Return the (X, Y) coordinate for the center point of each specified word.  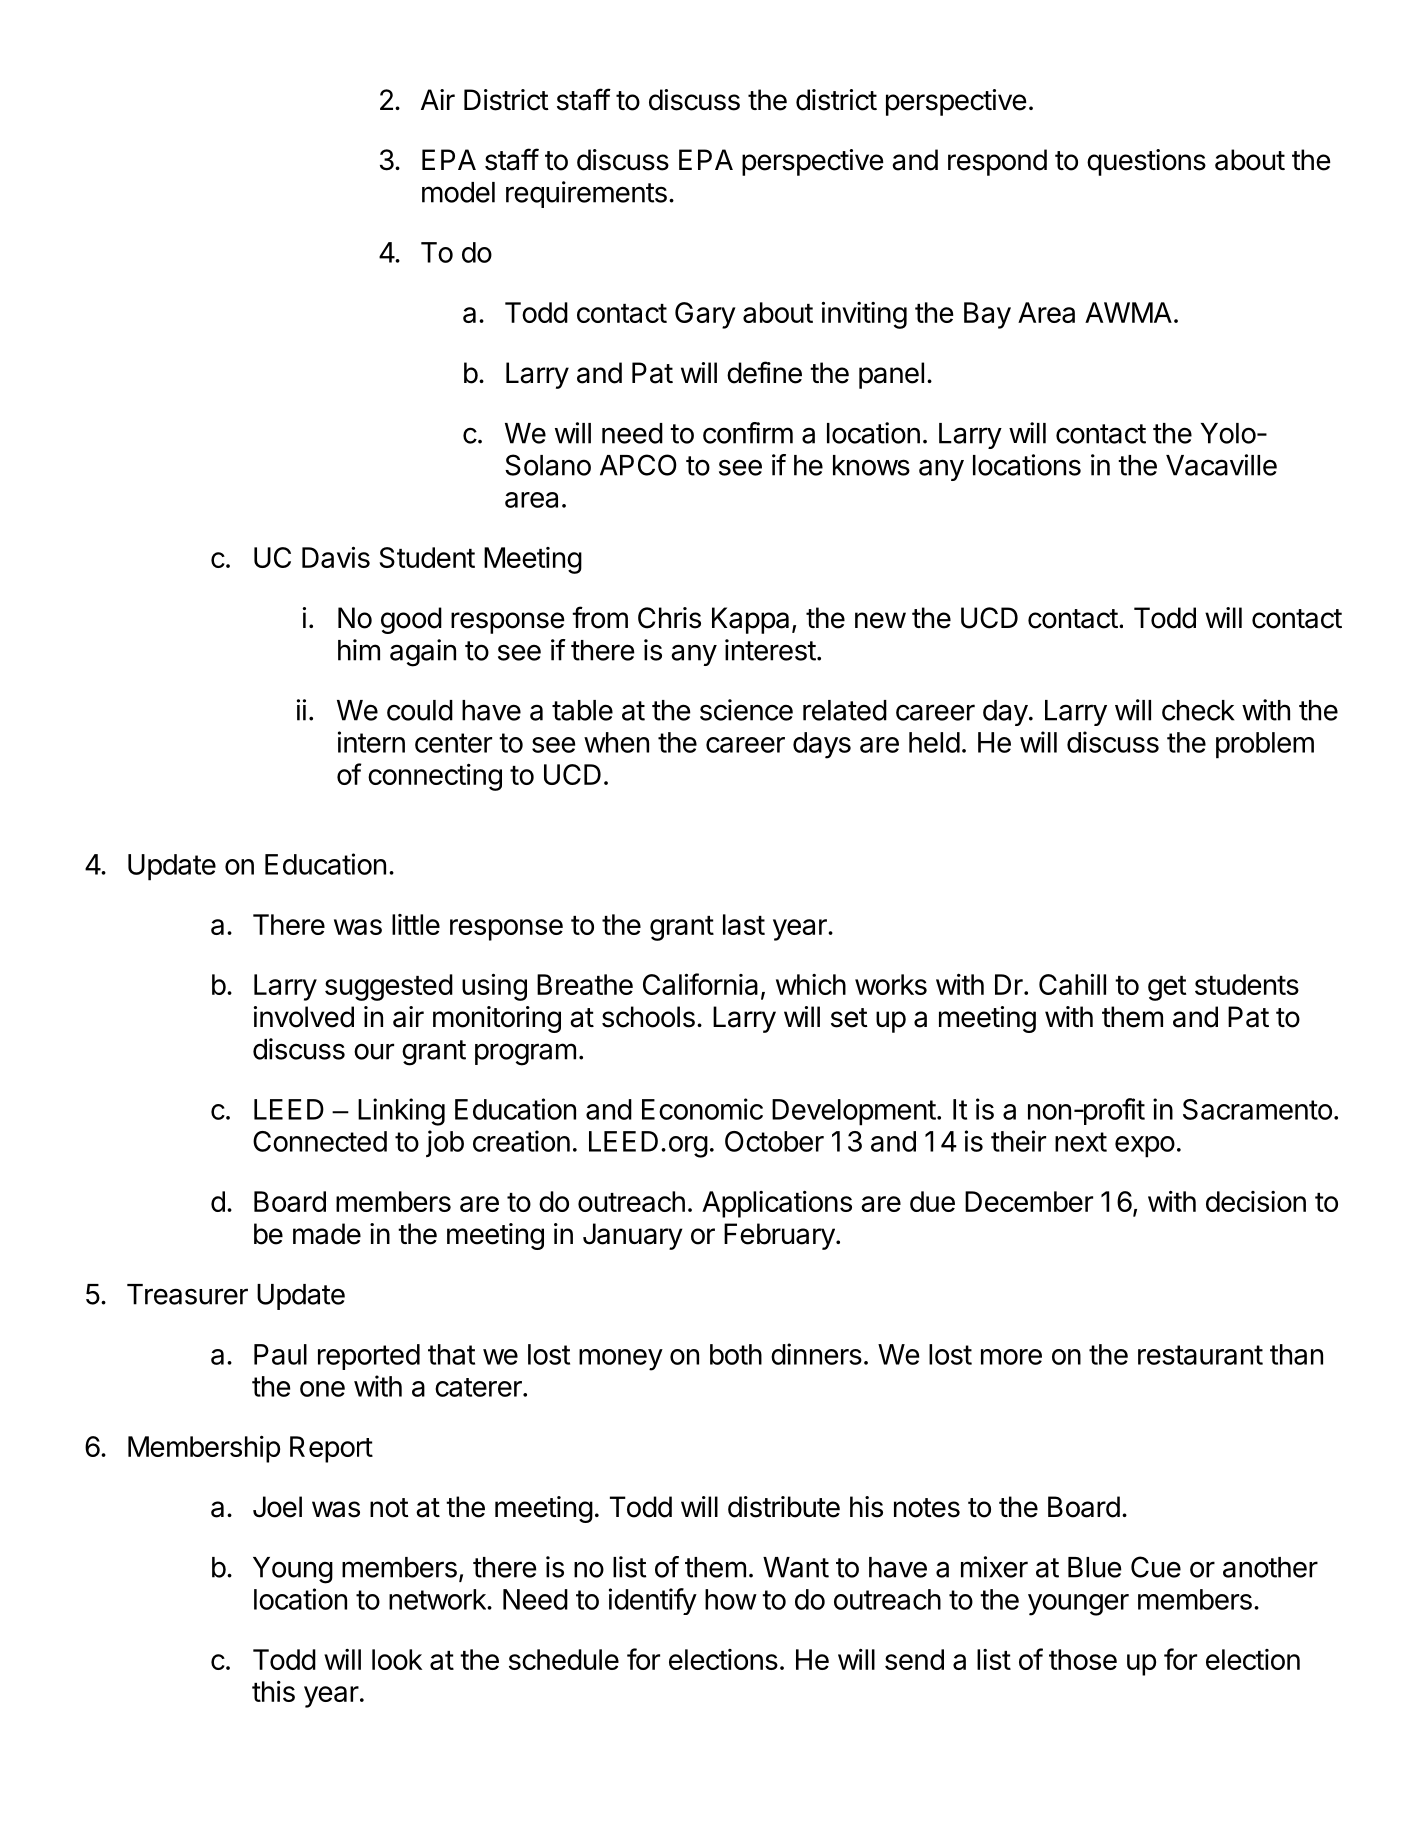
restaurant (1200, 1355)
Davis (336, 557)
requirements (586, 194)
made (327, 1234)
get (1167, 988)
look (397, 1659)
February (779, 1236)
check (1198, 710)
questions (1146, 162)
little (416, 924)
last (744, 924)
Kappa (750, 620)
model (458, 192)
